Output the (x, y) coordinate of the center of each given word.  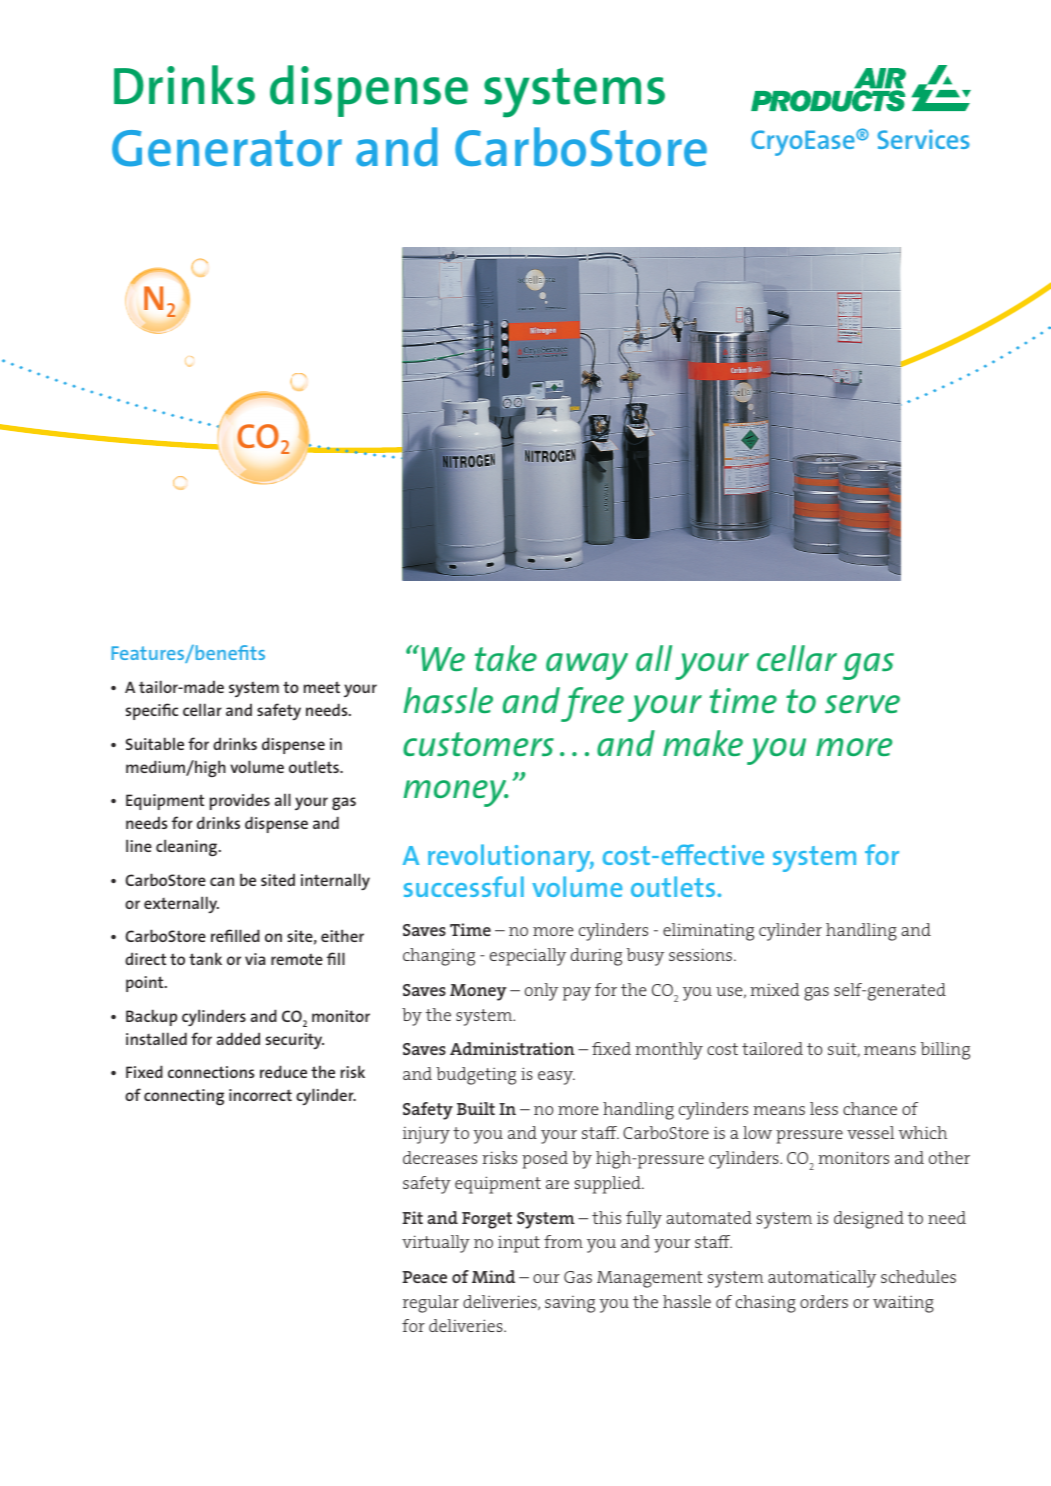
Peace (424, 1277)
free (592, 704)
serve (862, 704)
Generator (227, 148)
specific (152, 711)
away (587, 666)
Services (923, 139)
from (563, 1241)
